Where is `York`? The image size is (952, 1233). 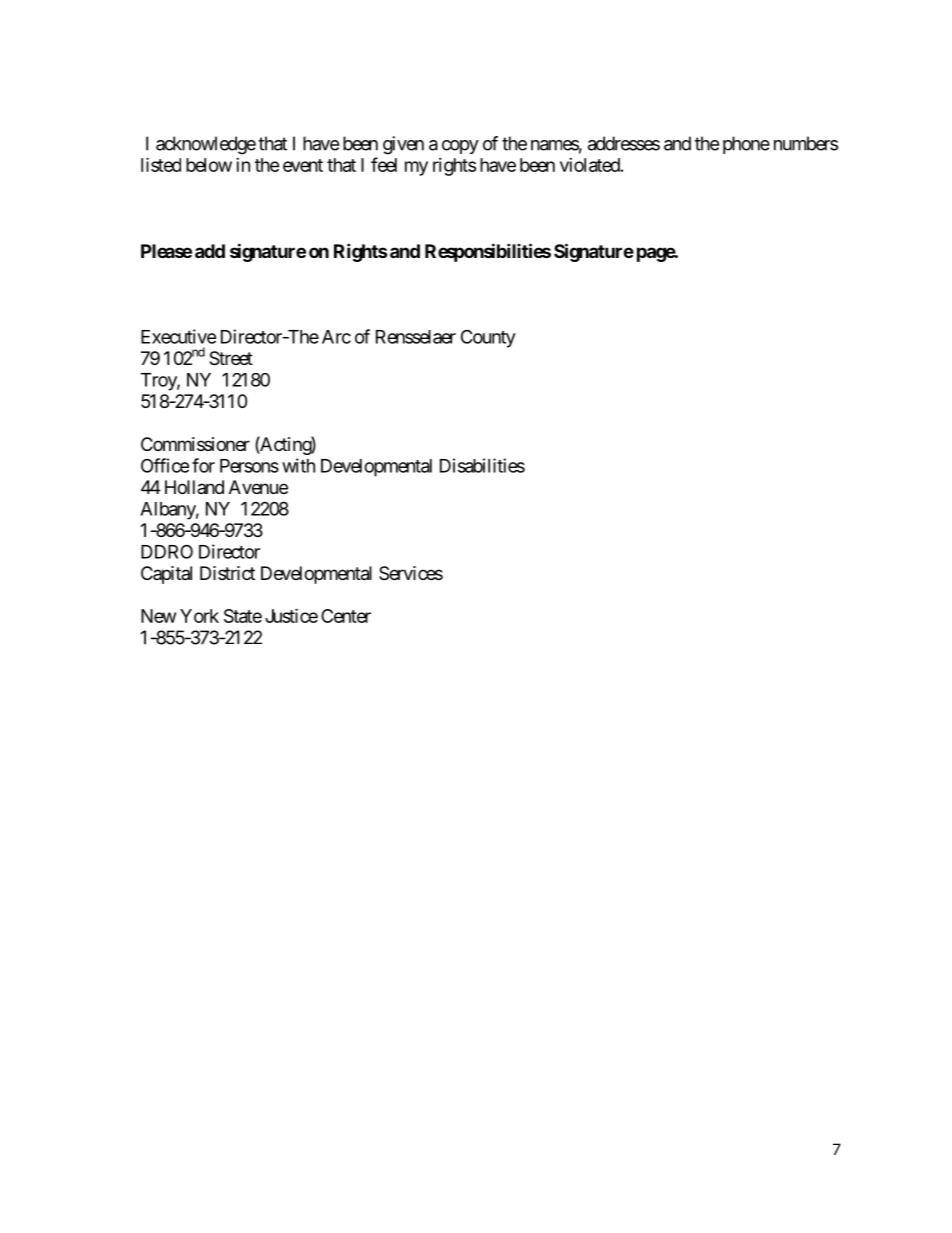
York is located at coordinates (199, 616).
